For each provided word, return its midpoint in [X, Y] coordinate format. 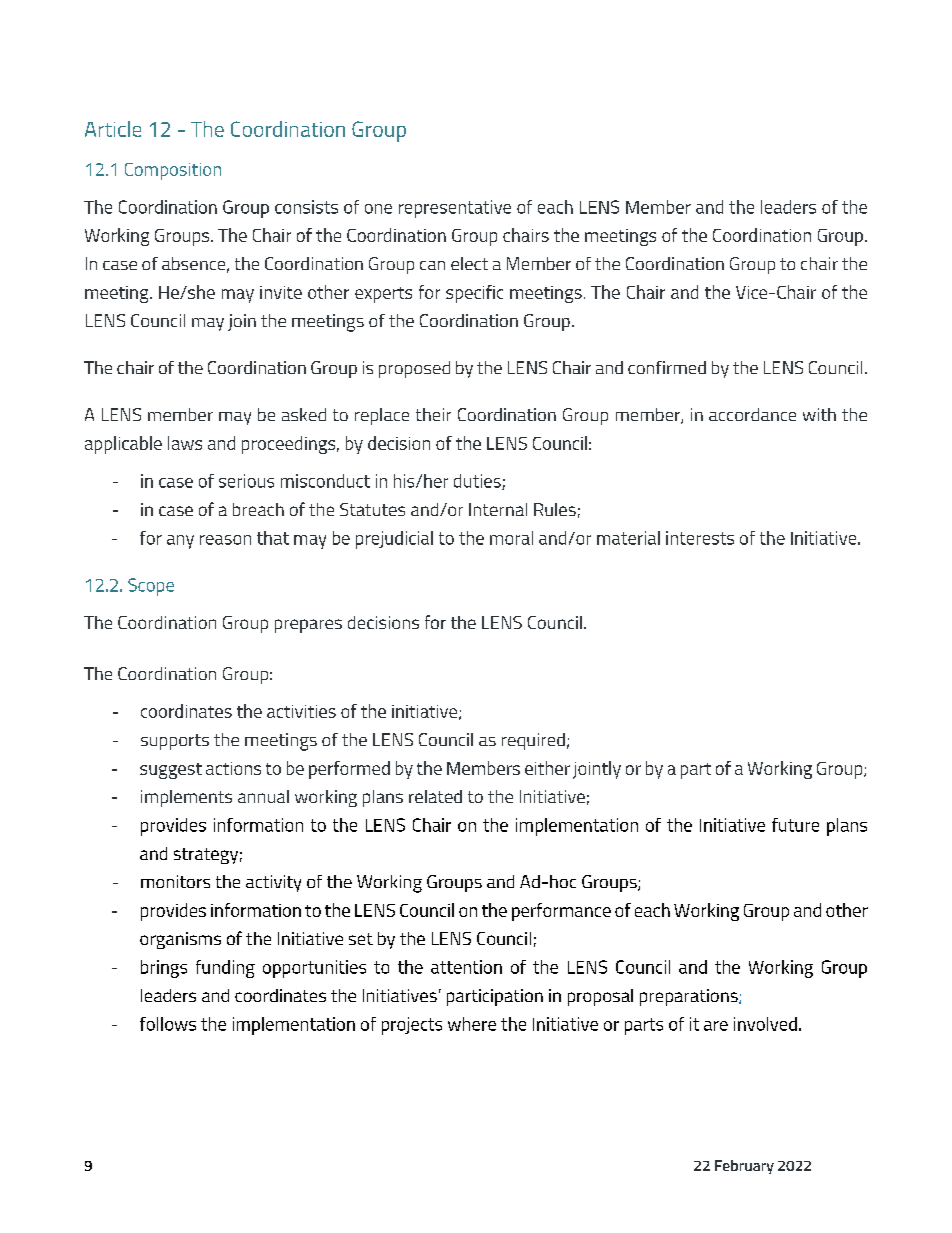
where [472, 1024]
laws [185, 443]
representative [455, 209]
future [795, 825]
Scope [151, 587]
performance [561, 912]
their [433, 414]
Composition [173, 171]
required [533, 741]
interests [700, 538]
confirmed [667, 367]
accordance [752, 414]
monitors [175, 881]
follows [168, 1024]
